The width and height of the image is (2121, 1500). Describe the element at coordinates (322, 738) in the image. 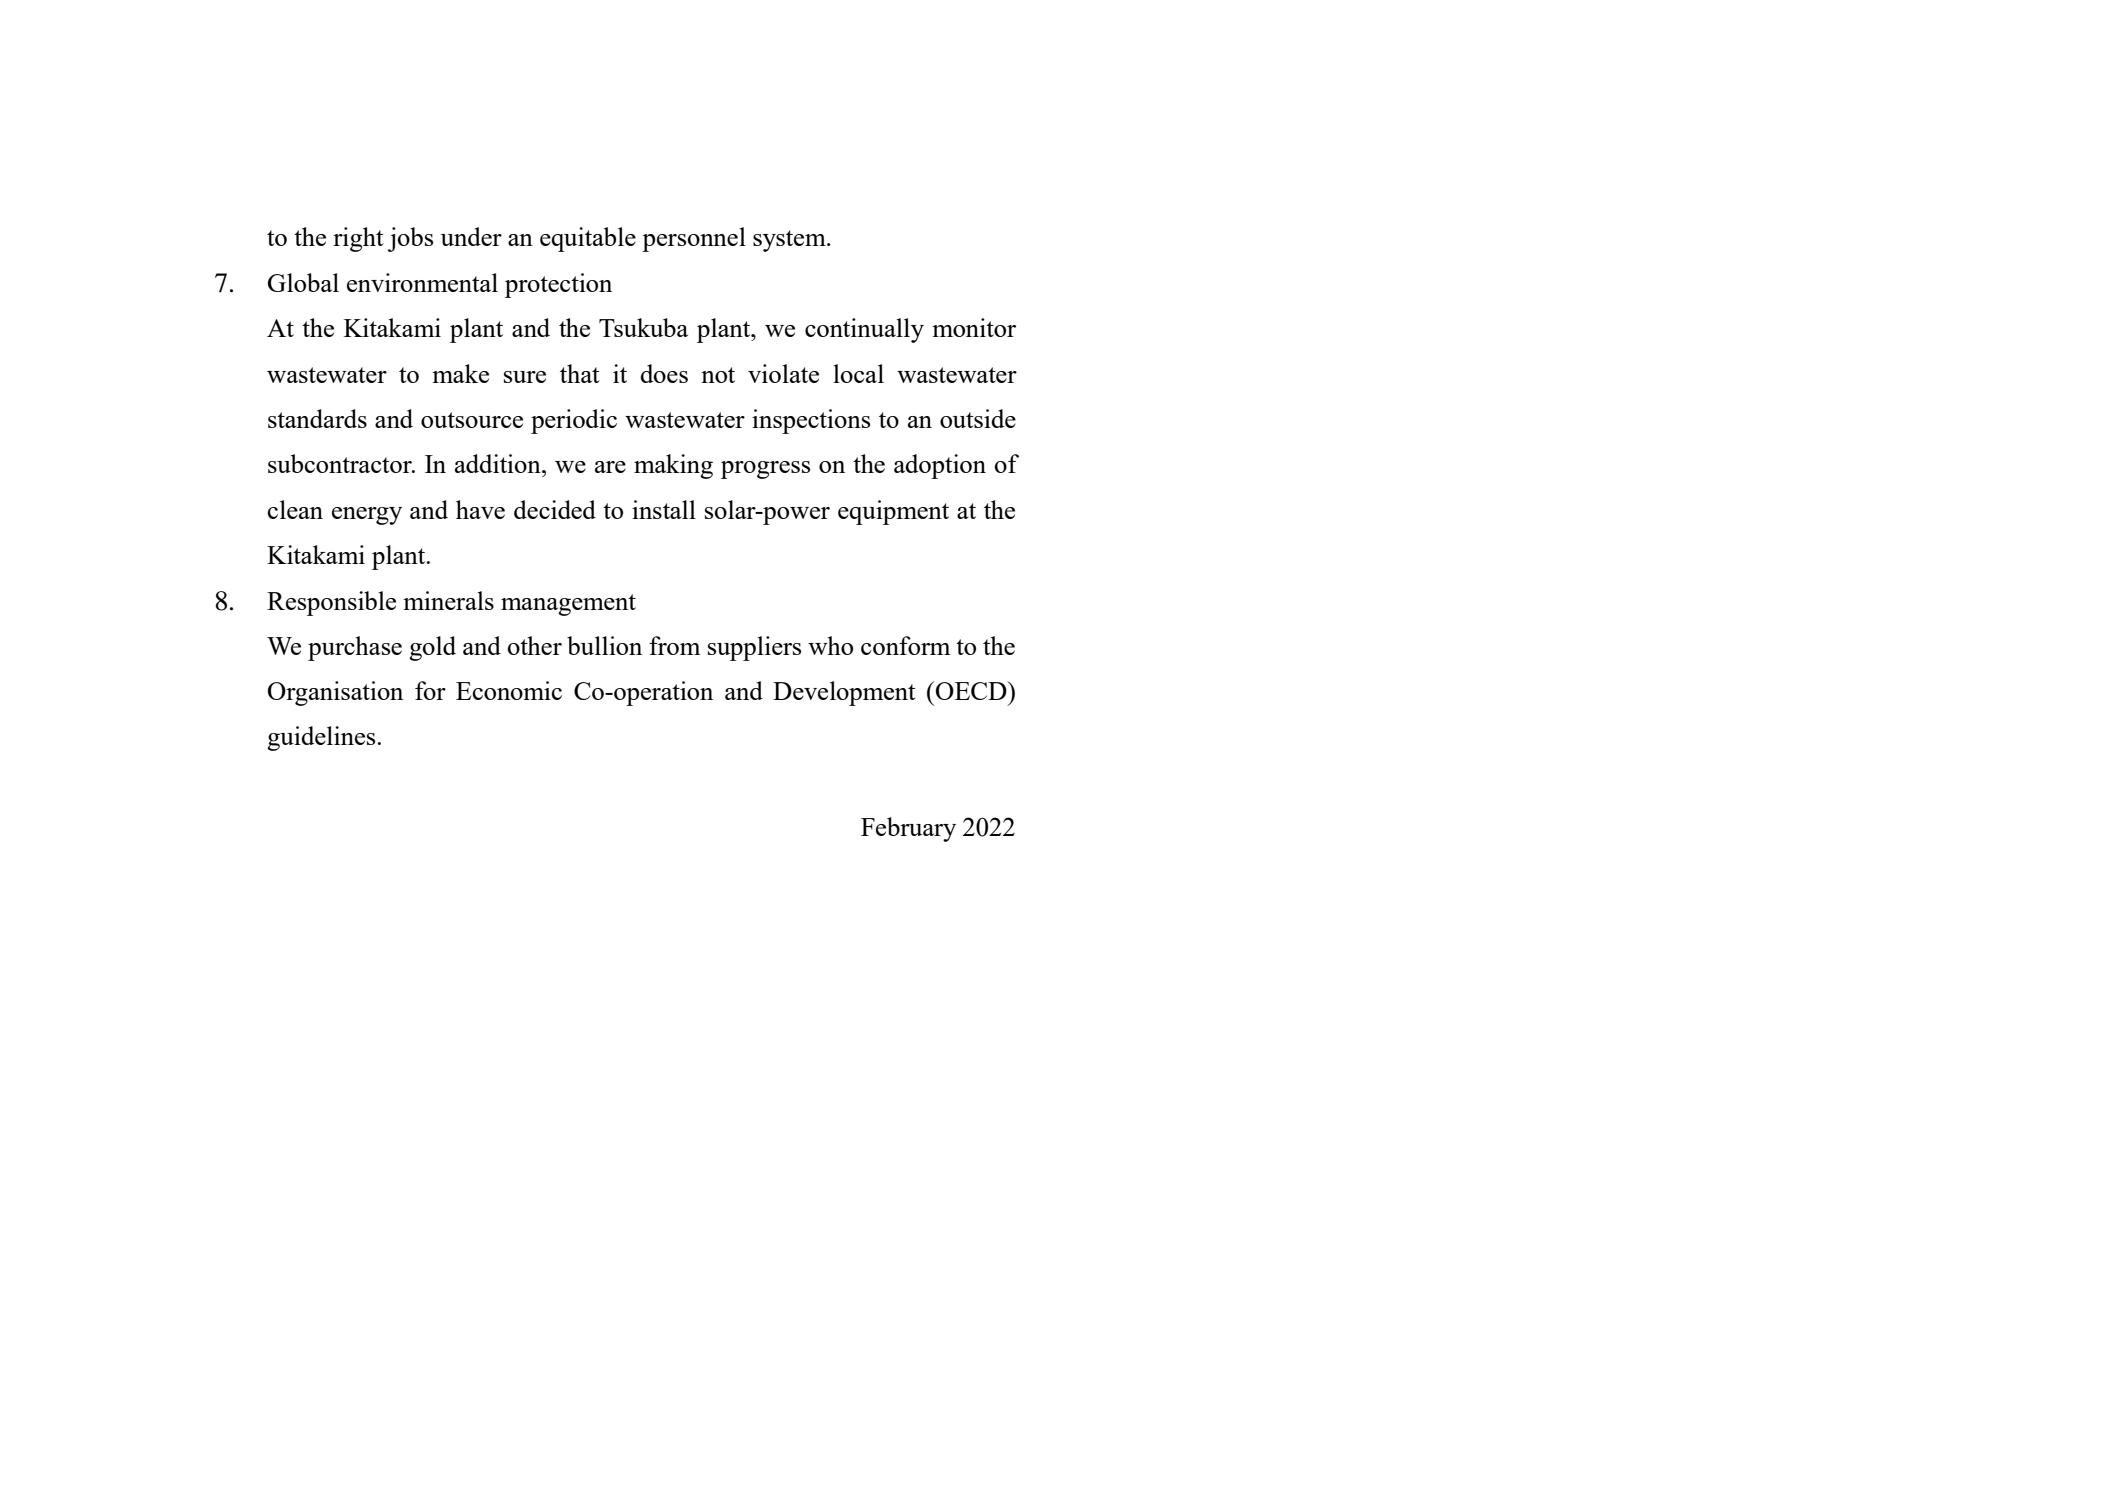

I see `guidelines` at that location.
